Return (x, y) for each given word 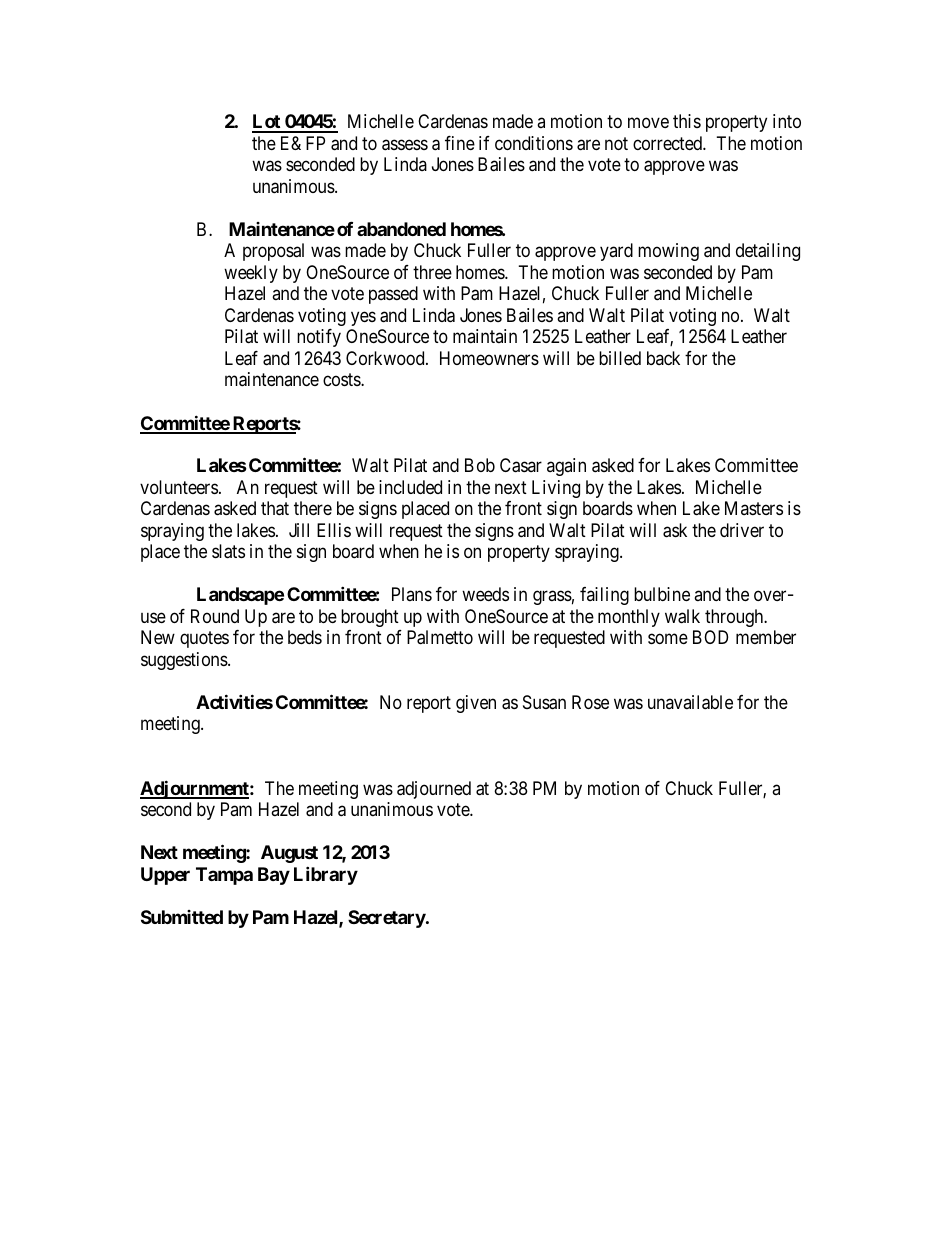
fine (460, 143)
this (687, 121)
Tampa (224, 876)
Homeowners (489, 358)
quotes (204, 639)
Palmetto (440, 637)
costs (342, 379)
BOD (710, 637)
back (663, 358)
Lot (267, 123)
